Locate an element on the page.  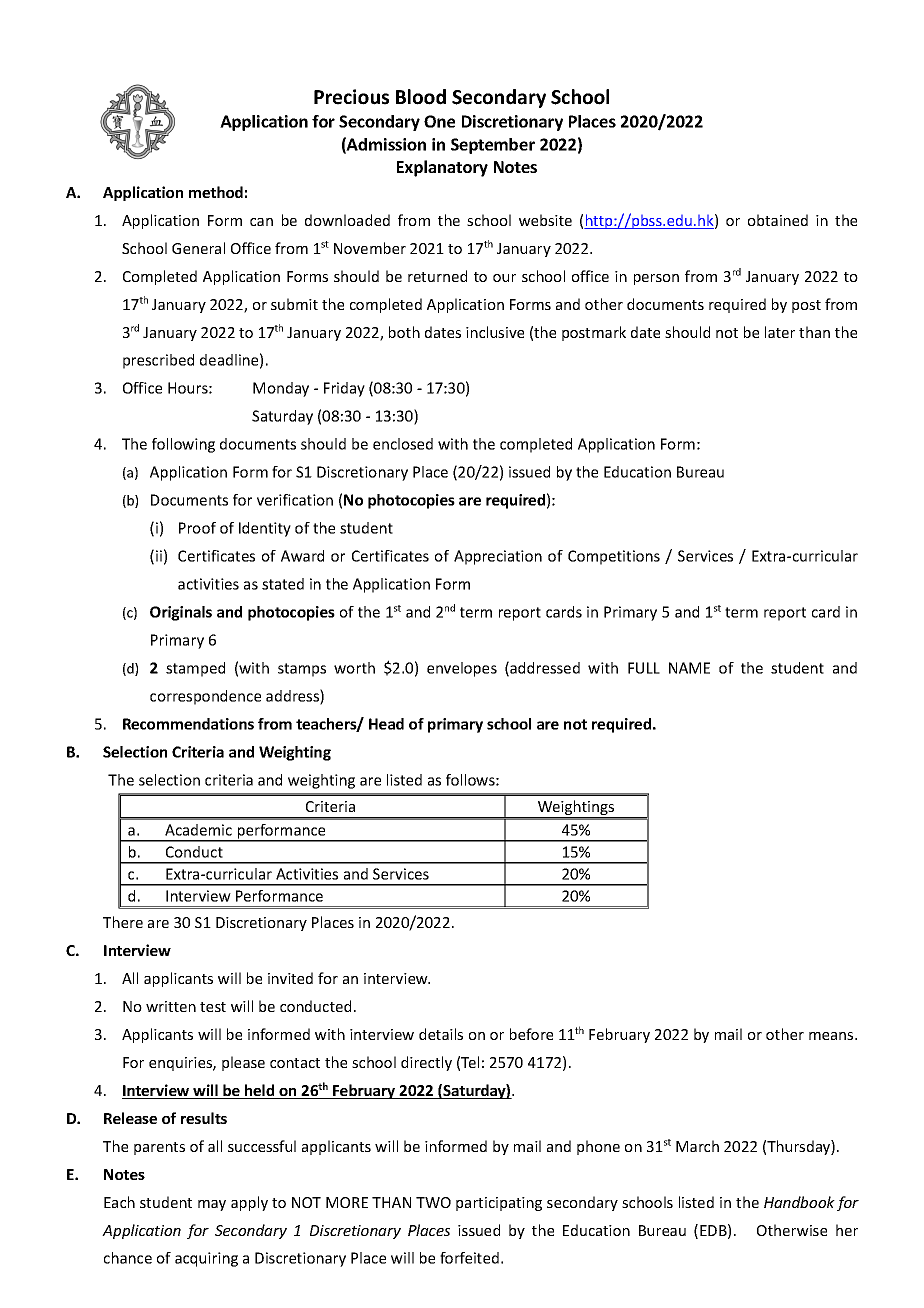
before is located at coordinates (531, 1034).
